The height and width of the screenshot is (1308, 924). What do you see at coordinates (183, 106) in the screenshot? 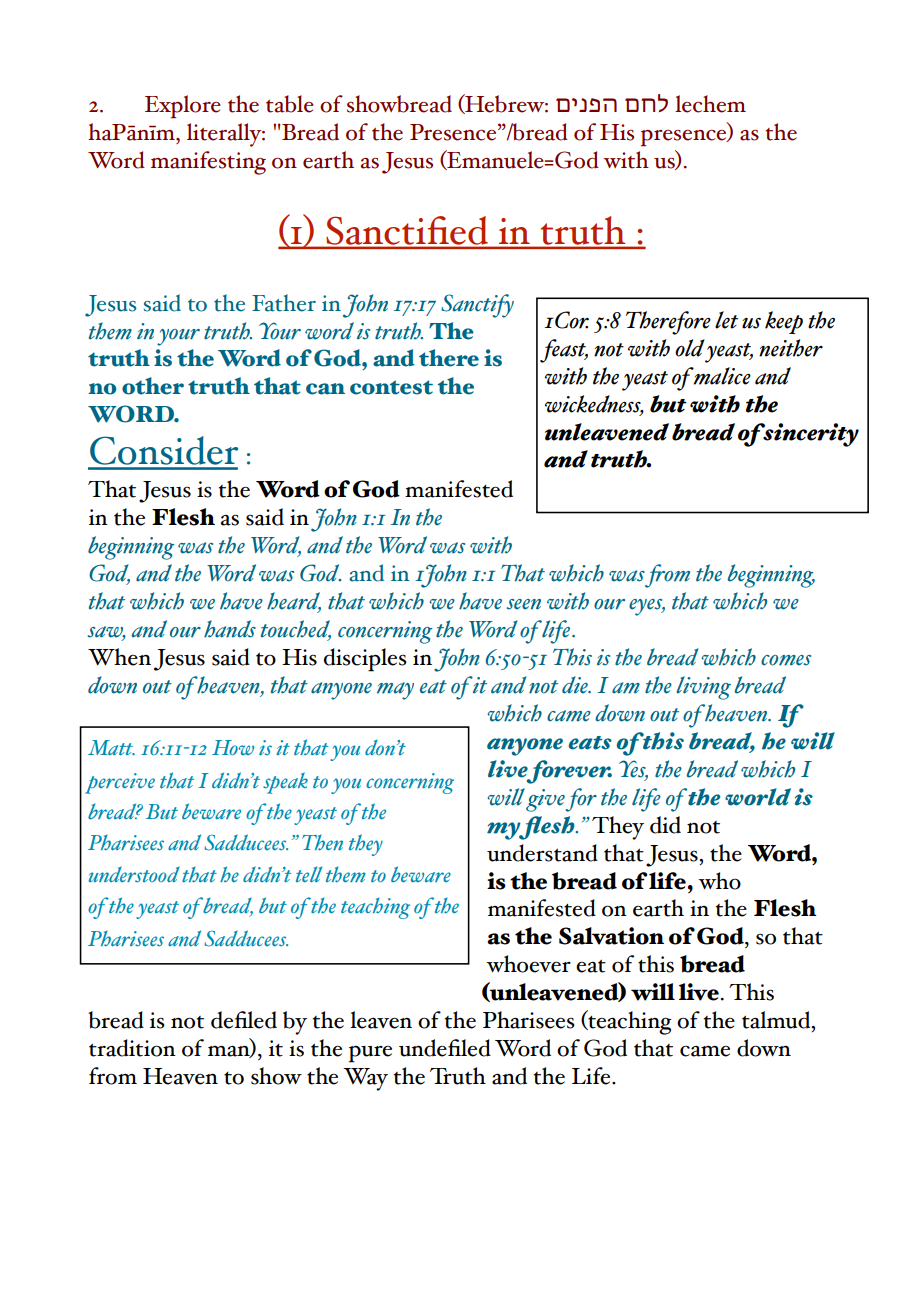
I see `Explore` at bounding box center [183, 106].
